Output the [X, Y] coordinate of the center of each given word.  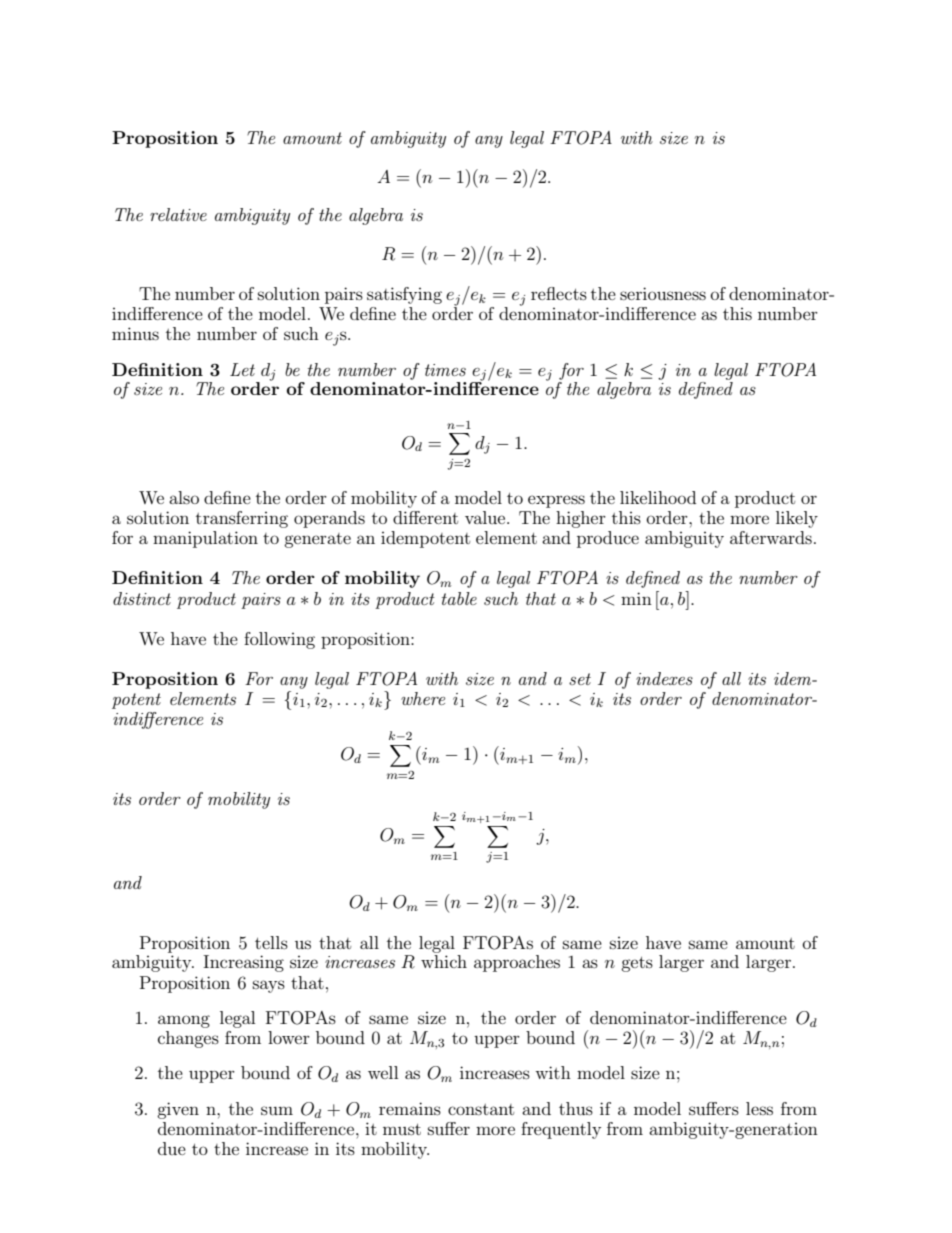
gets [637, 964]
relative [178, 214]
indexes [664, 678]
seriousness [663, 293]
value [486, 517]
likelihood [658, 497]
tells [271, 942]
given [178, 1110]
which [444, 961]
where [423, 698]
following [279, 640]
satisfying [404, 295]
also [184, 497]
